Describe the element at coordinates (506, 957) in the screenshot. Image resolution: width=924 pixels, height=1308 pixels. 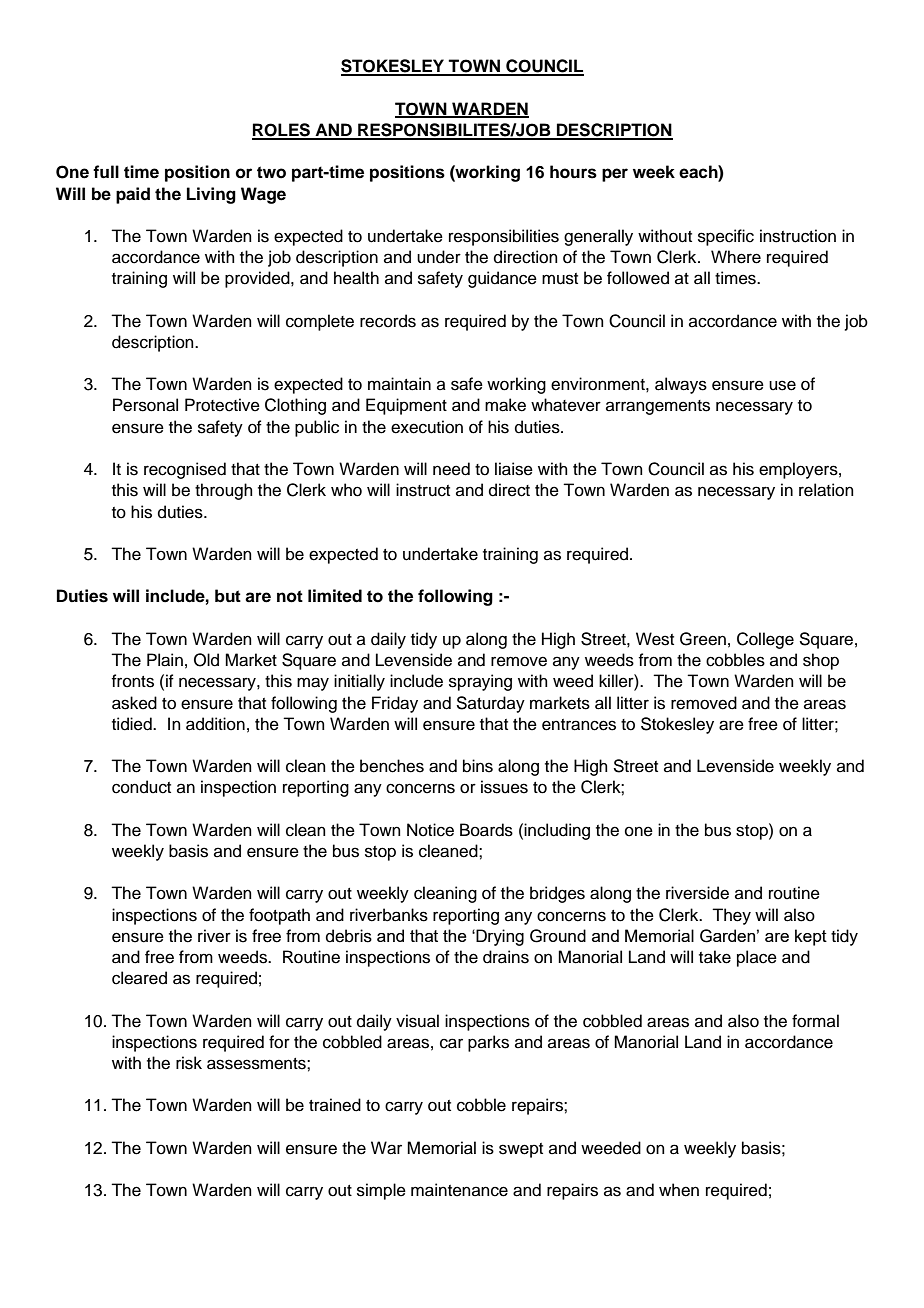
I see `drains` at that location.
